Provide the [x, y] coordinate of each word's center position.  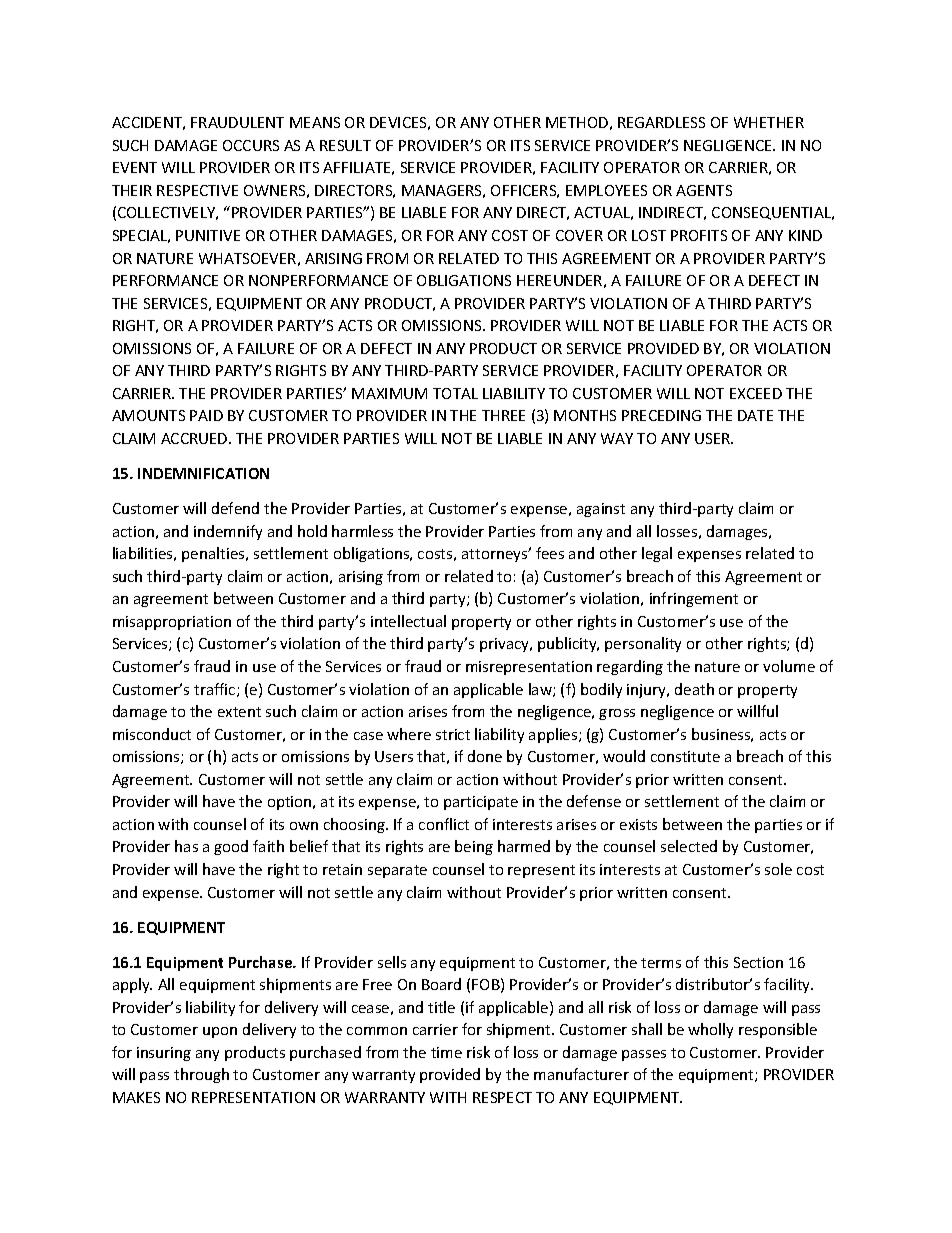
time [446, 1052]
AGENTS [704, 190]
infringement [694, 599]
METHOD [577, 122]
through [201, 1075]
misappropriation [172, 623]
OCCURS [251, 145]
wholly [710, 1030]
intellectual [408, 621]
